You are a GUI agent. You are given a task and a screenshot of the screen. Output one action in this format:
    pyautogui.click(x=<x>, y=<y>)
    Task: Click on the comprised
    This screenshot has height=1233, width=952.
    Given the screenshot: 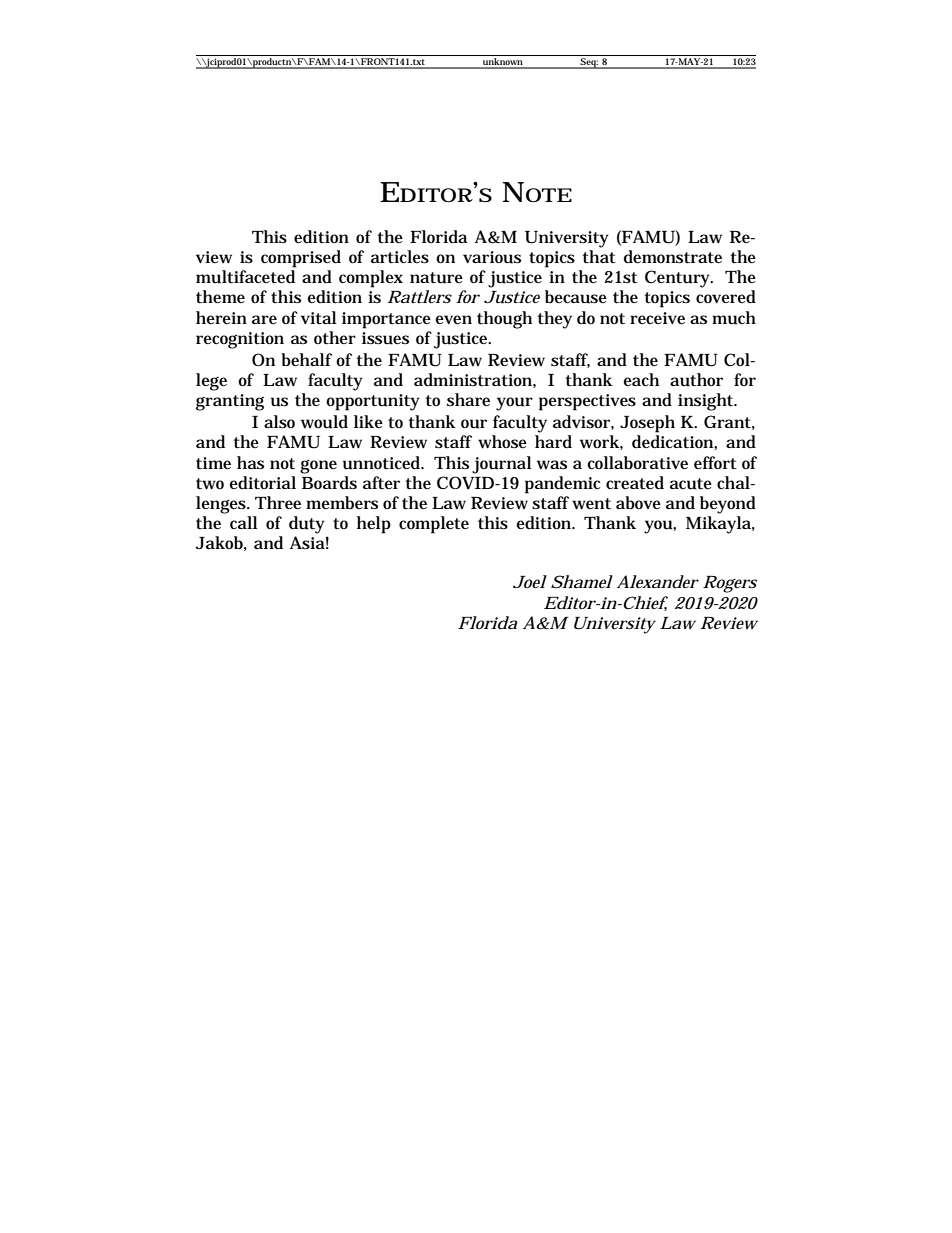 What is the action you would take?
    pyautogui.click(x=301, y=259)
